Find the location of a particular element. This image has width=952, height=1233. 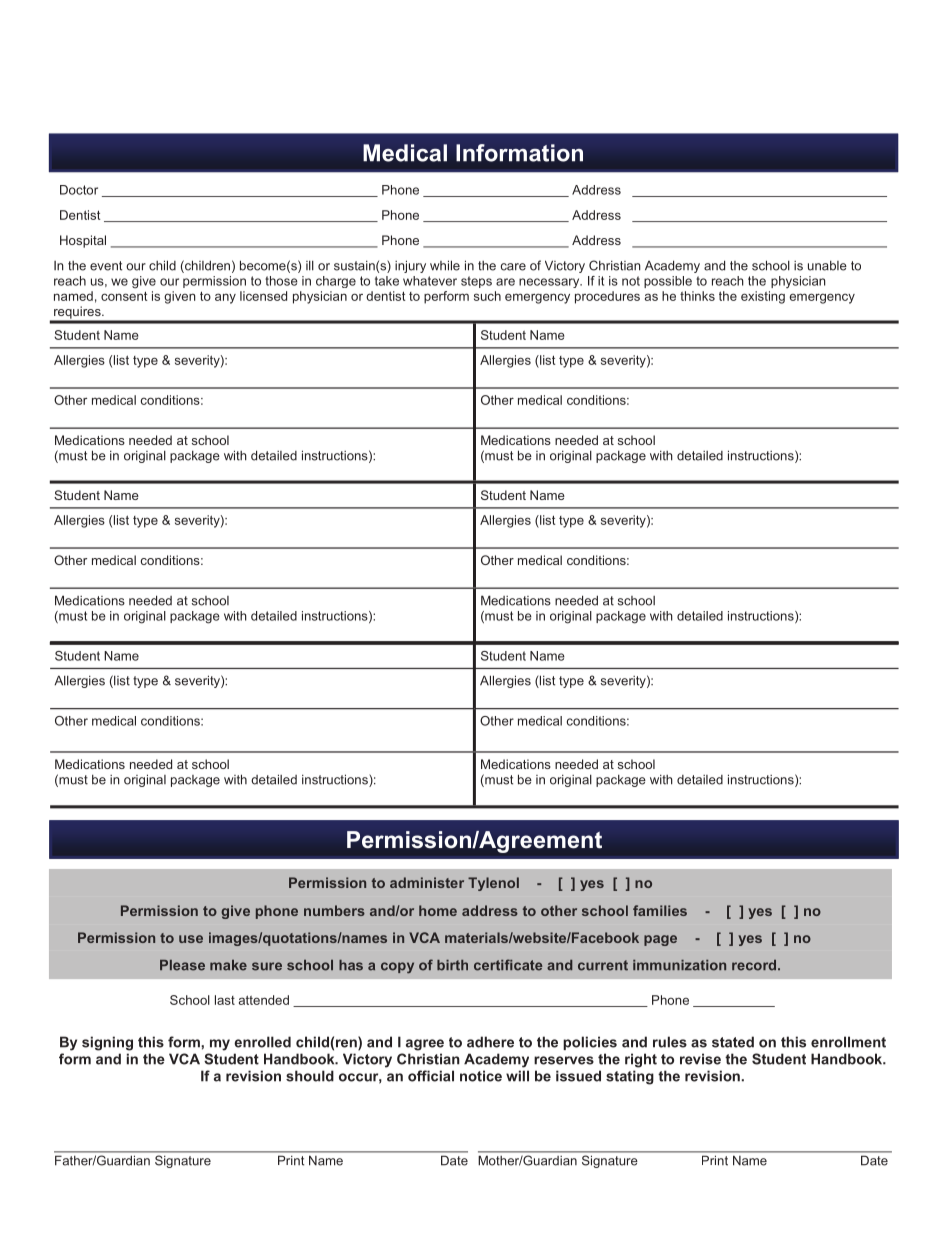

unable is located at coordinates (827, 265).
